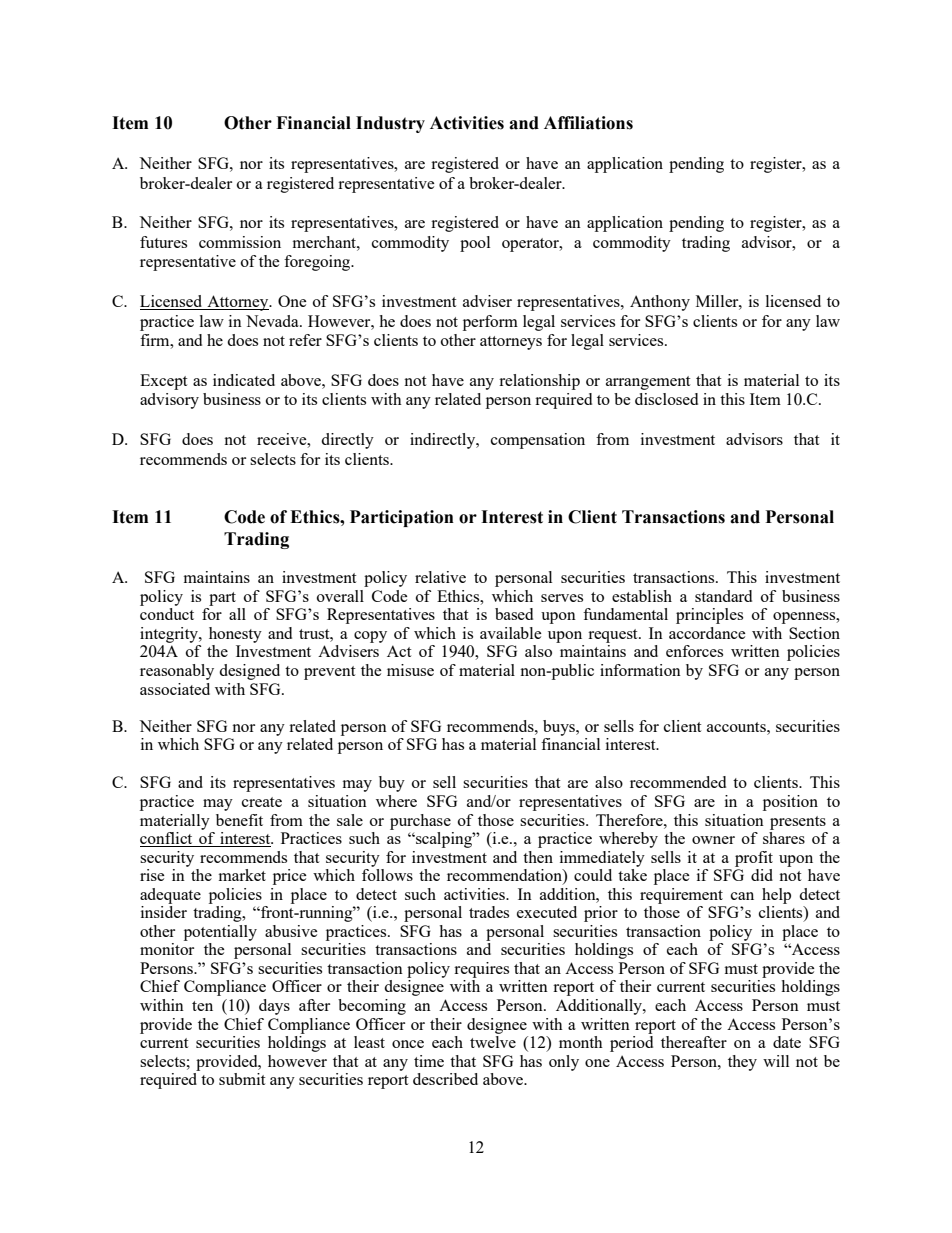 The height and width of the page is (1233, 952). I want to click on based, so click(514, 614).
